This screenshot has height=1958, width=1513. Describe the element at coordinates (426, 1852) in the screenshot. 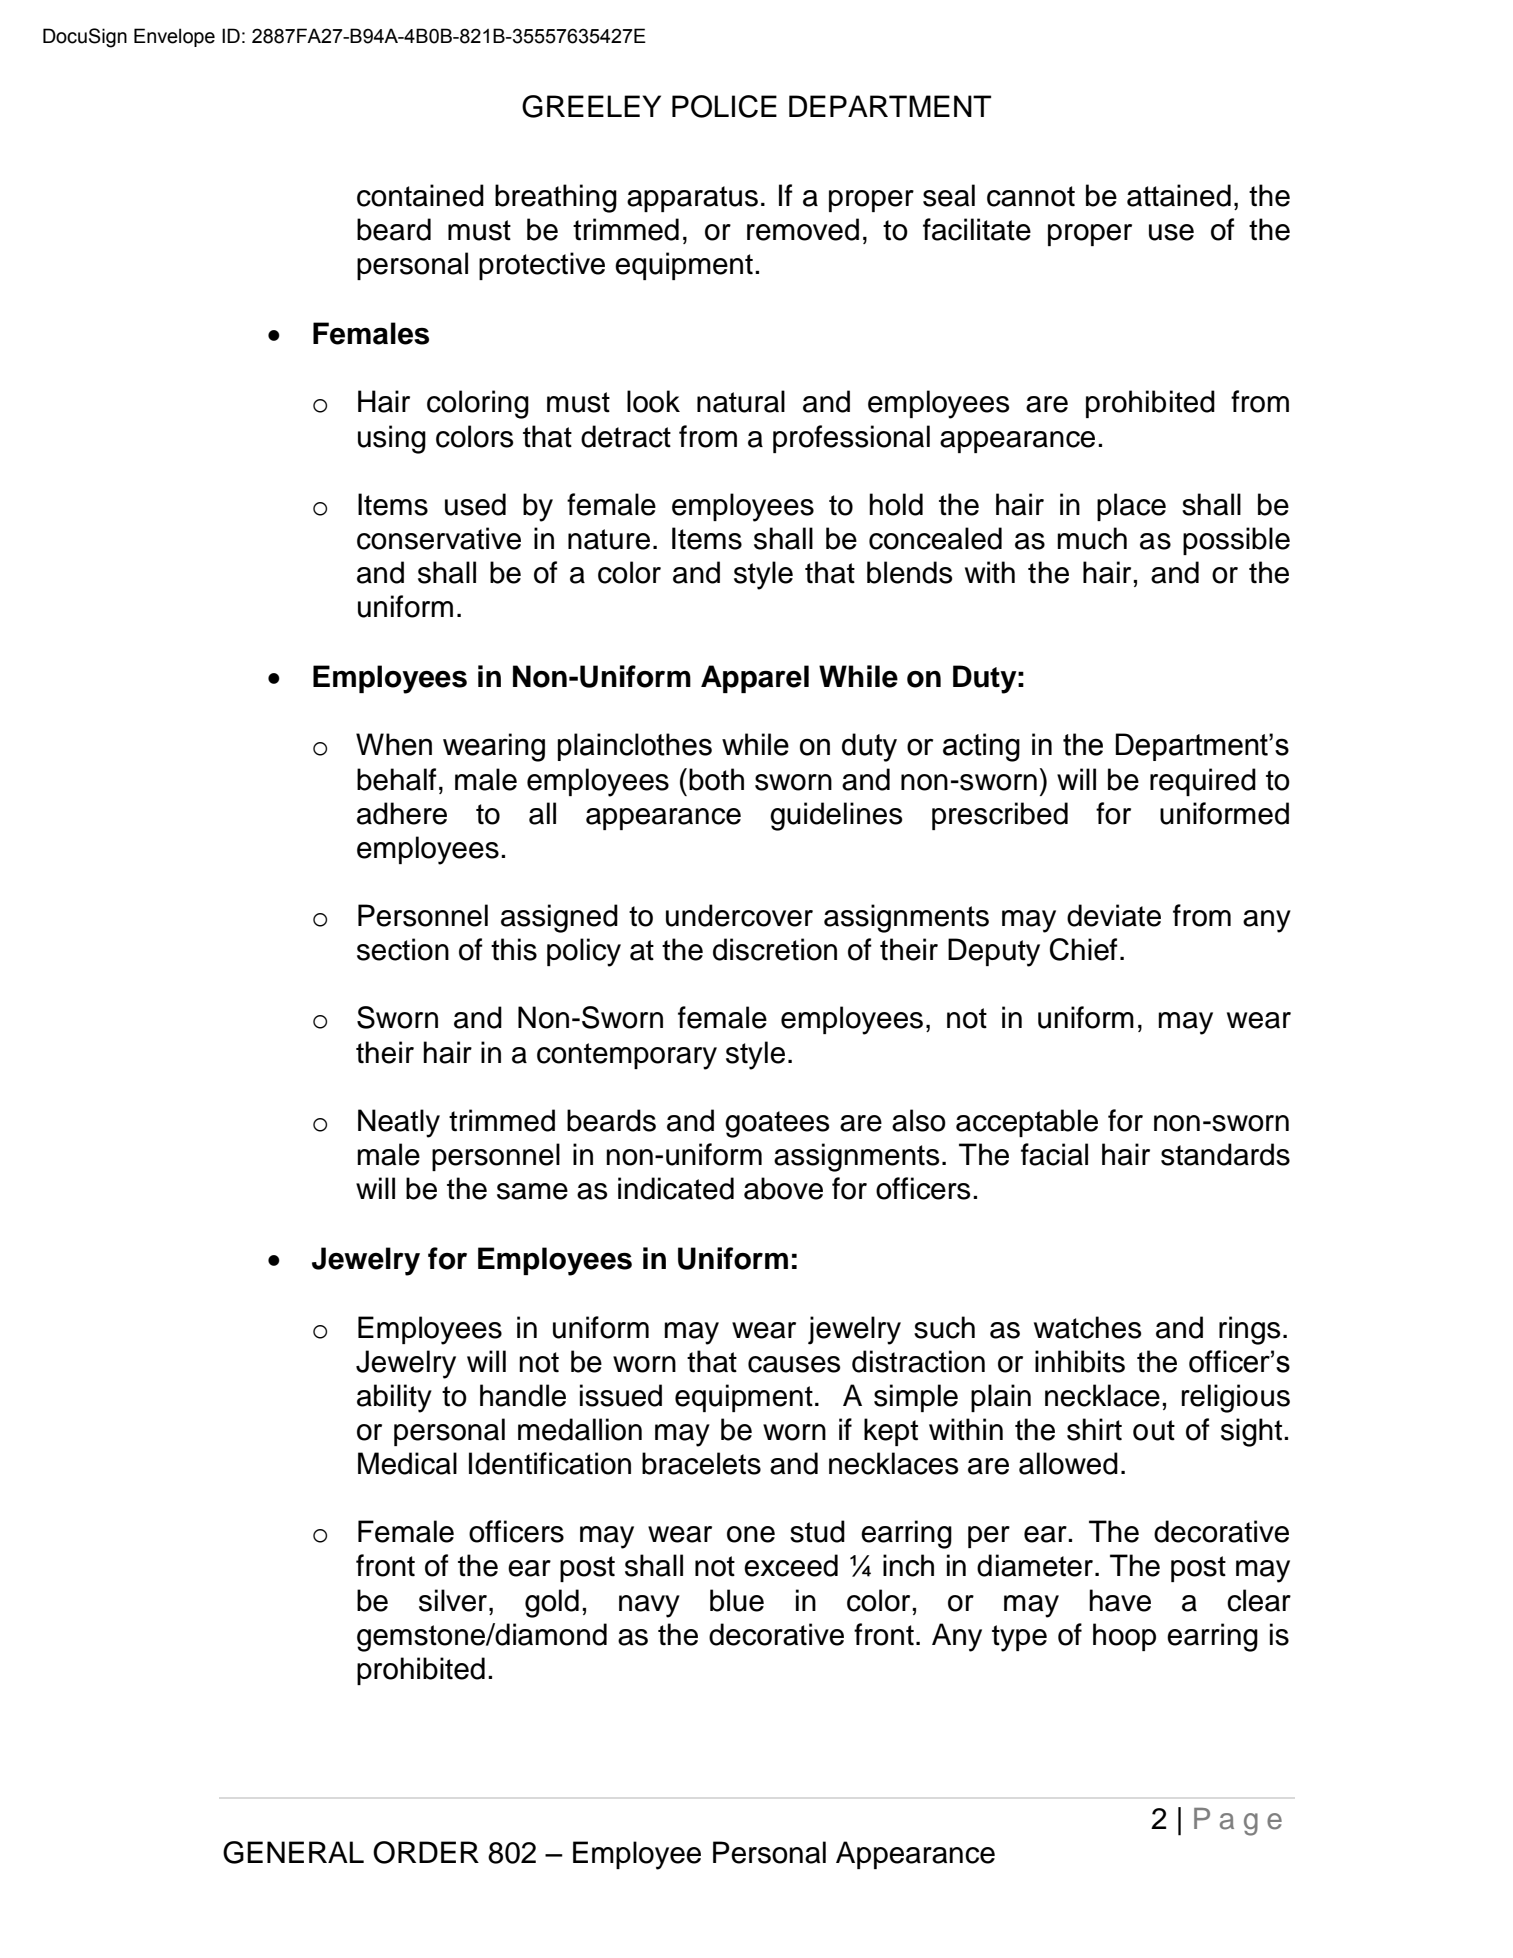

I see `ORDER` at that location.
